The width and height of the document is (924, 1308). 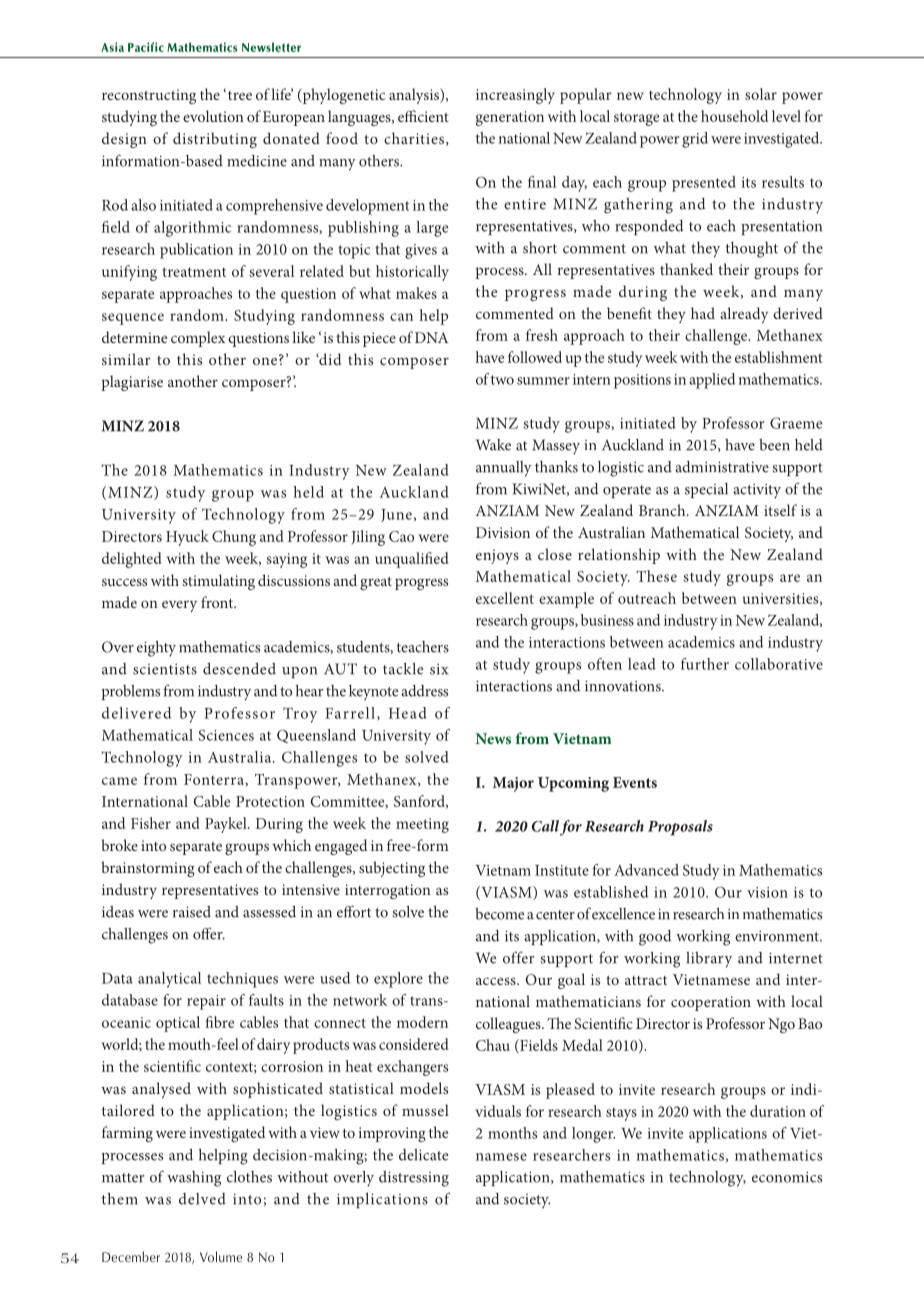 I want to click on Fisher, so click(x=151, y=823).
